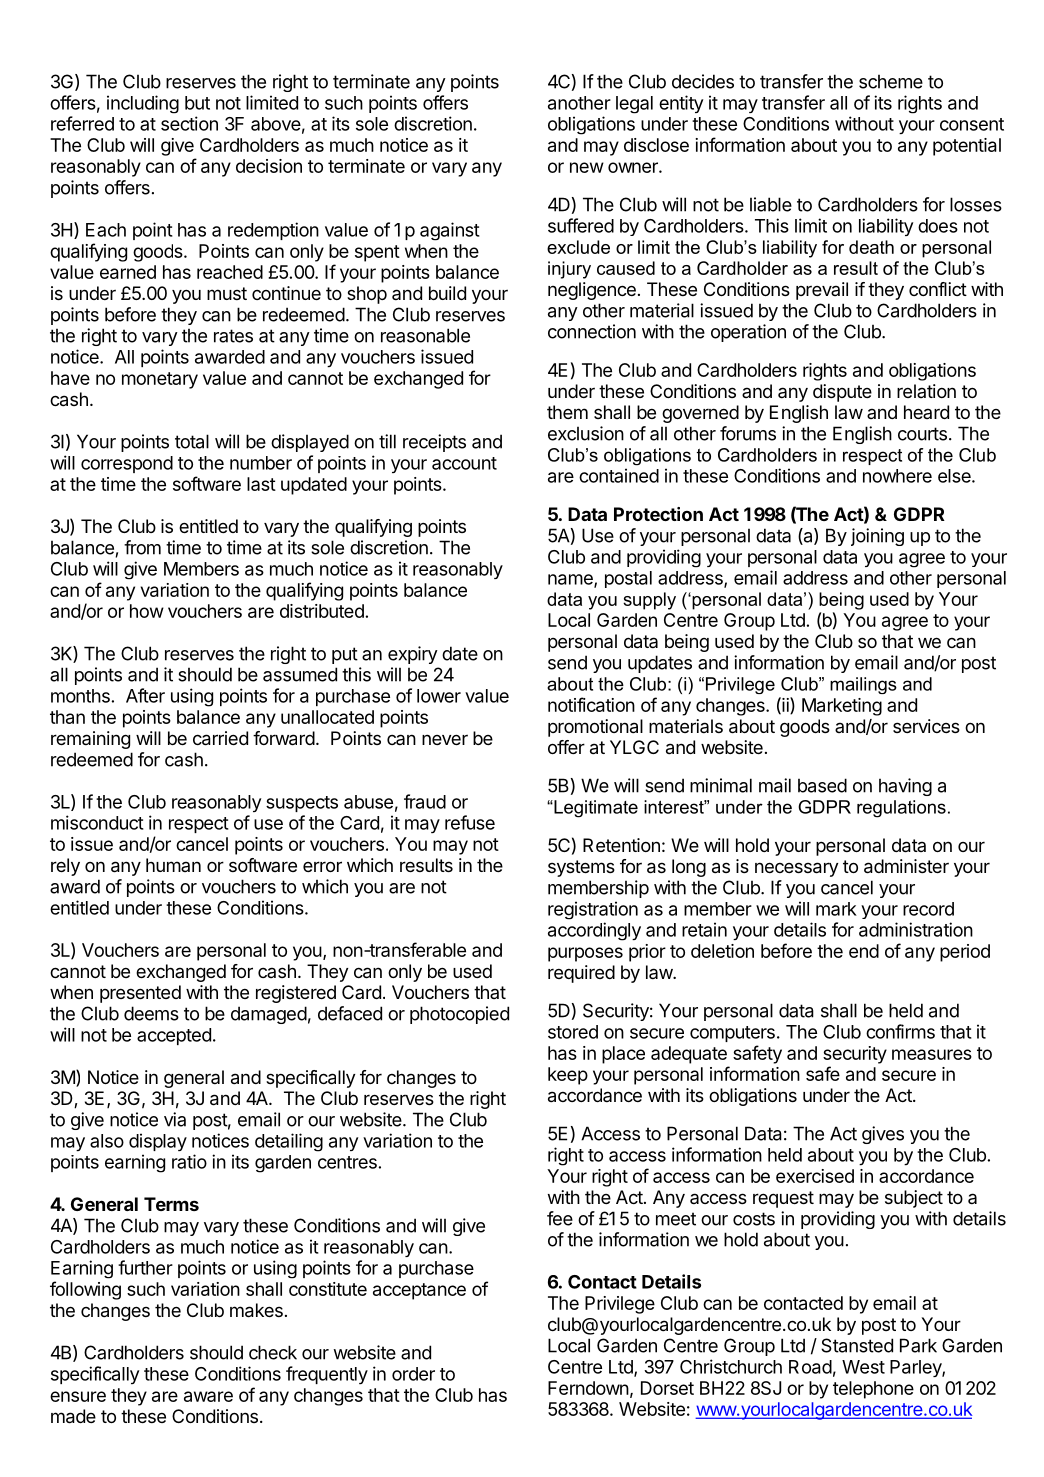 The image size is (1044, 1477). I want to click on having, so click(905, 787).
